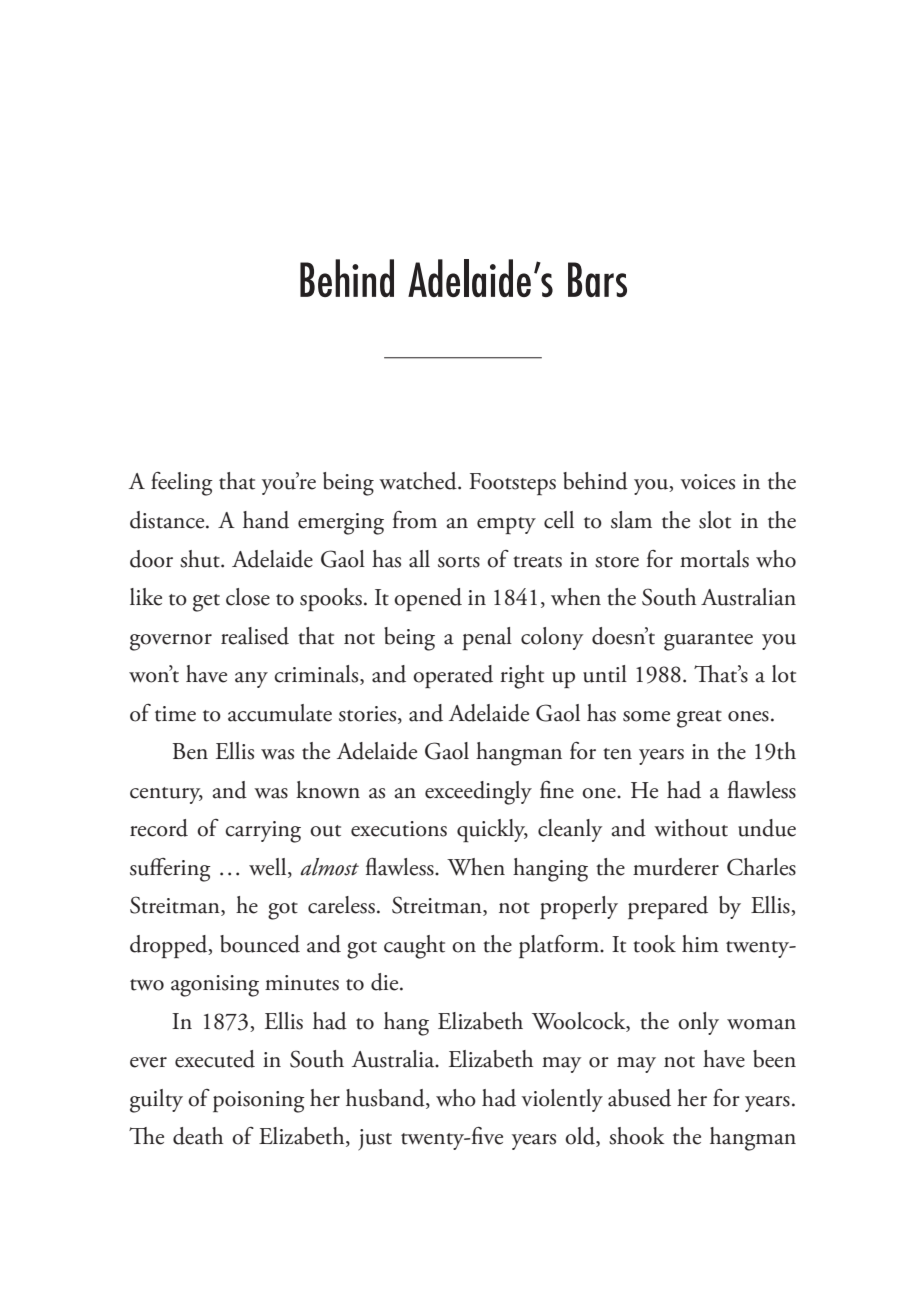 Image resolution: width=924 pixels, height=1295 pixels. I want to click on without, so click(691, 828).
